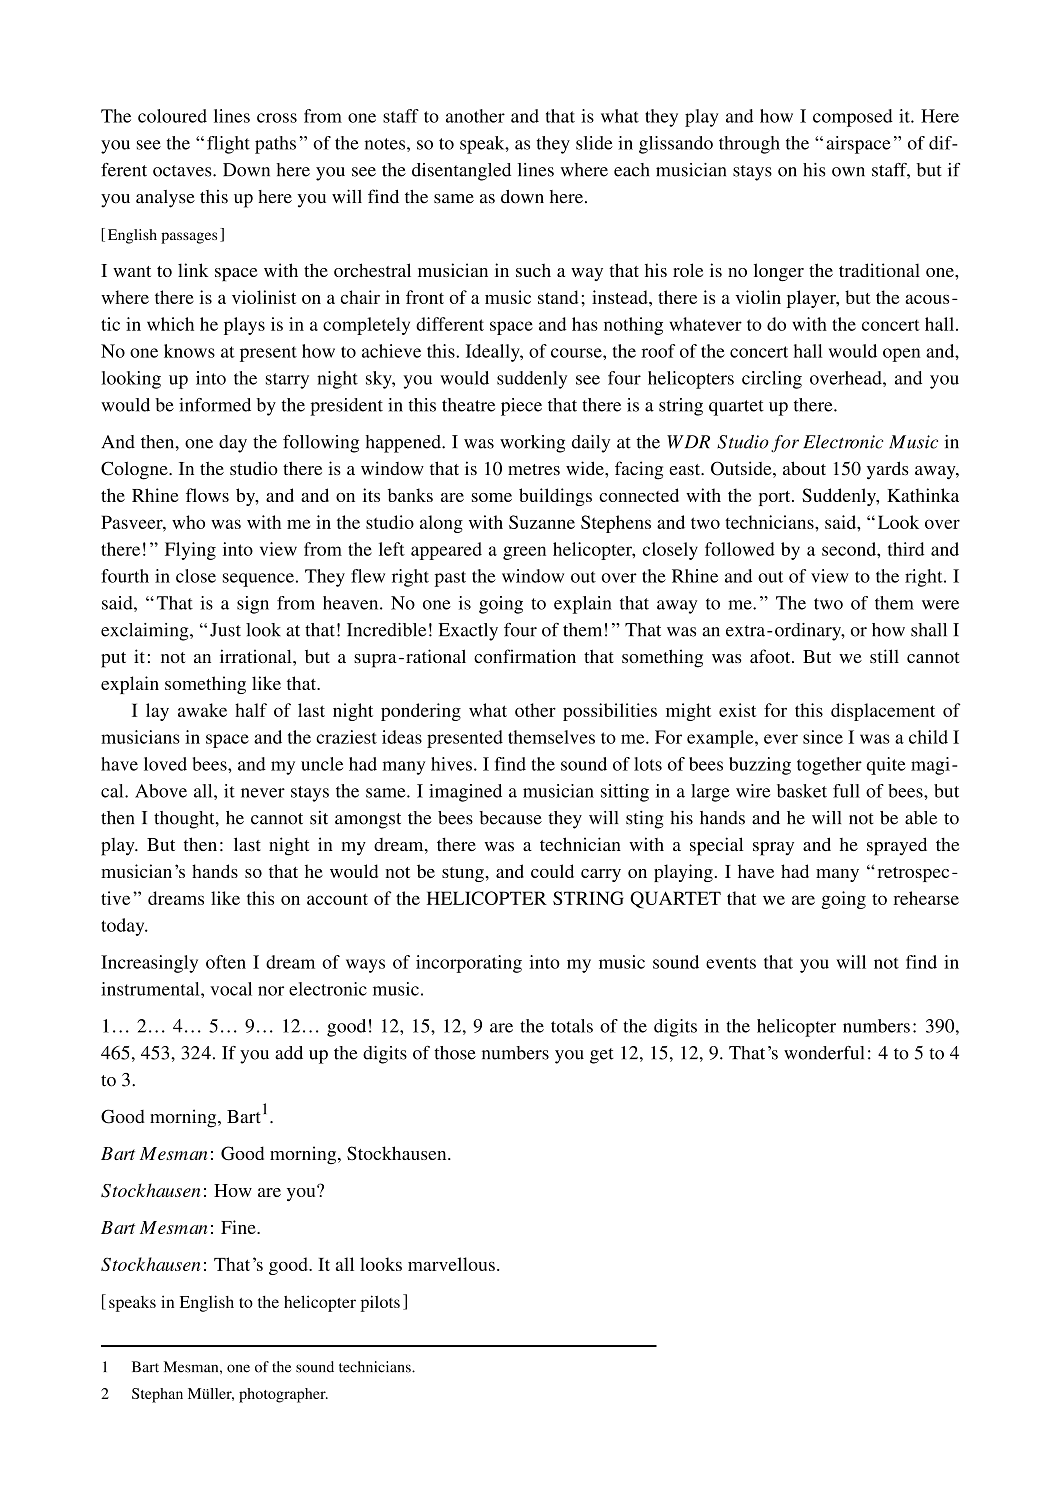 Image resolution: width=1060 pixels, height=1500 pixels. I want to click on selves, so click(571, 737).
